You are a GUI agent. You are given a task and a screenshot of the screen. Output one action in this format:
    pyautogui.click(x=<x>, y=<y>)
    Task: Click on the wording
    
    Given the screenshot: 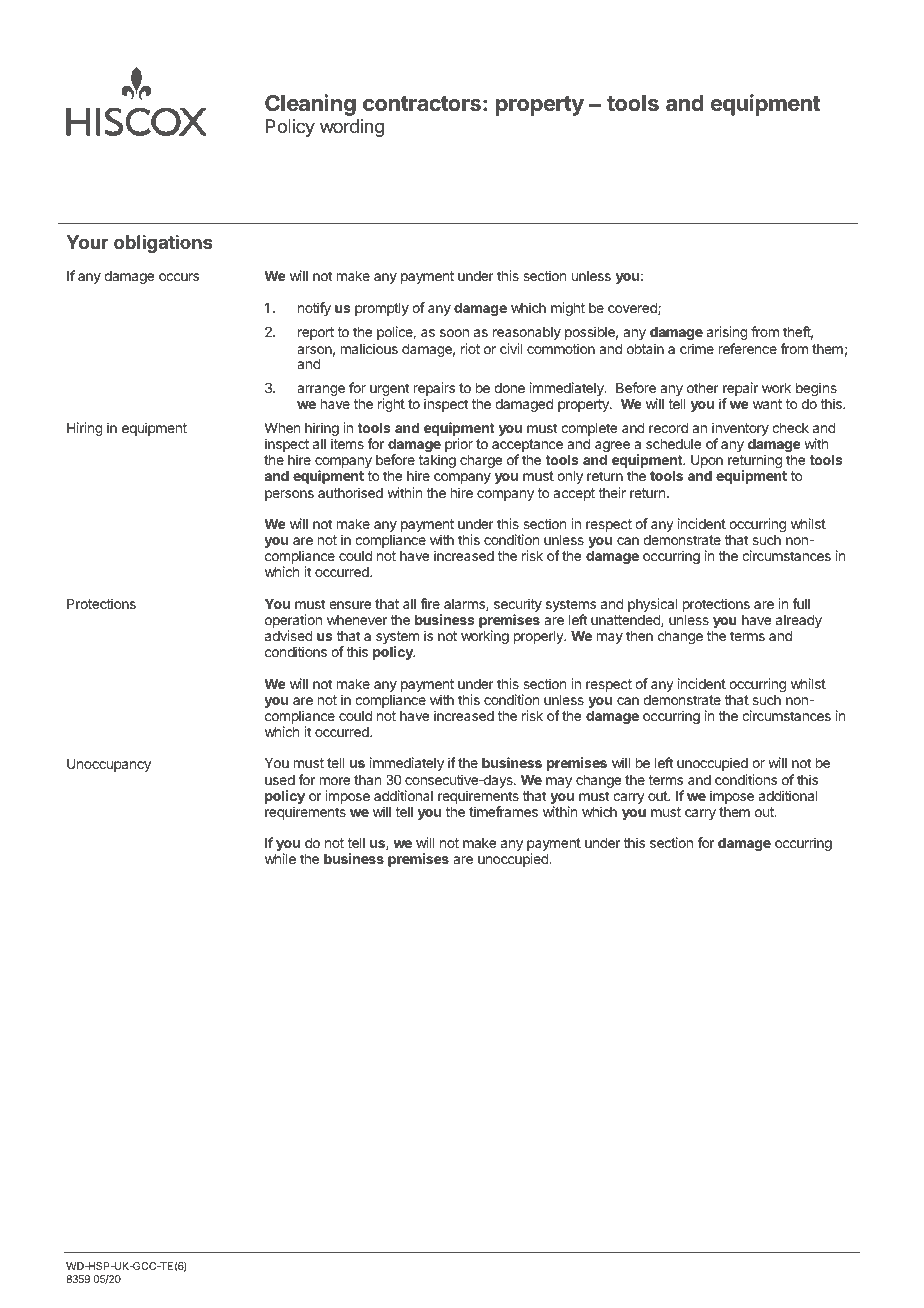 What is the action you would take?
    pyautogui.click(x=352, y=128)
